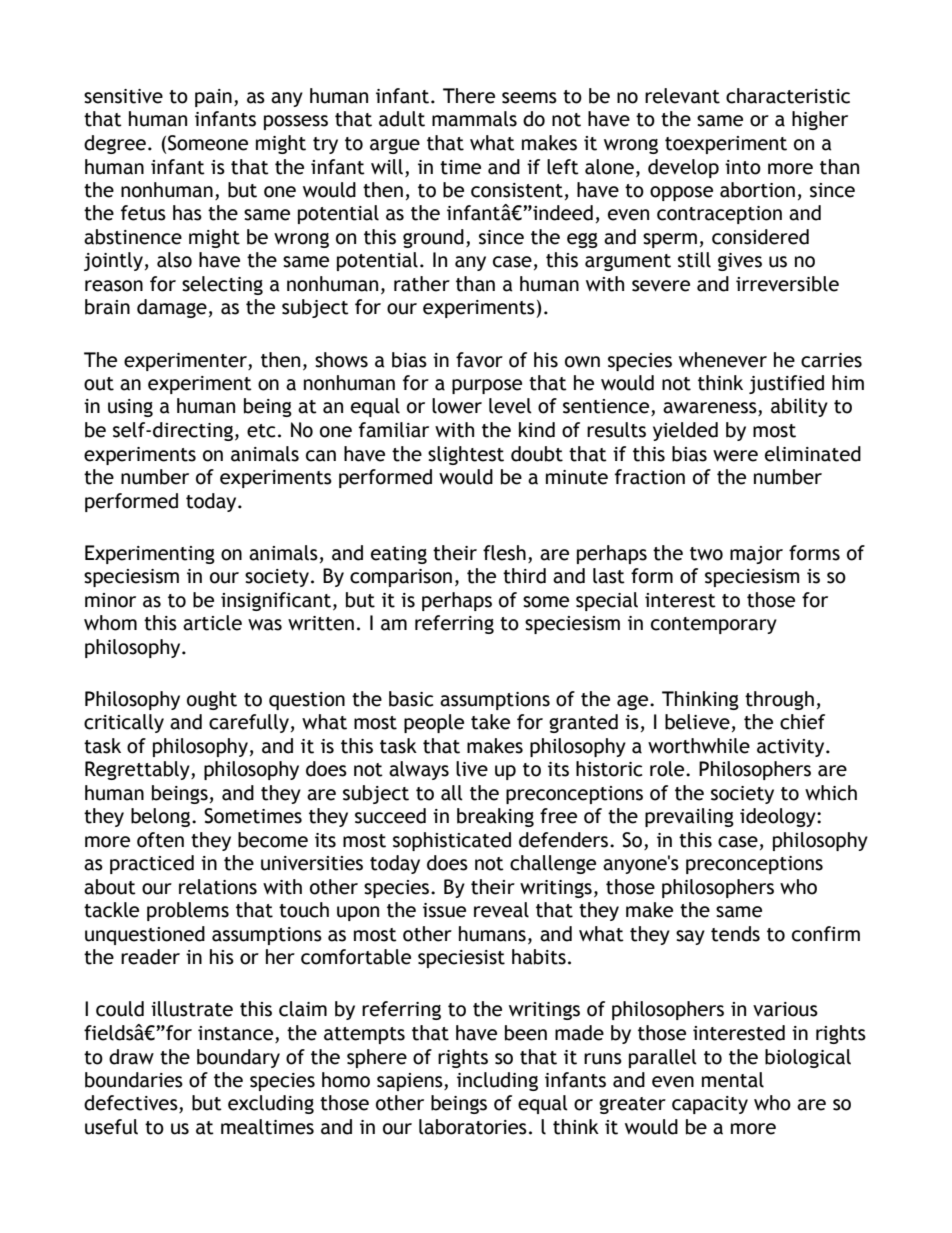  I want to click on mammals, so click(474, 119).
